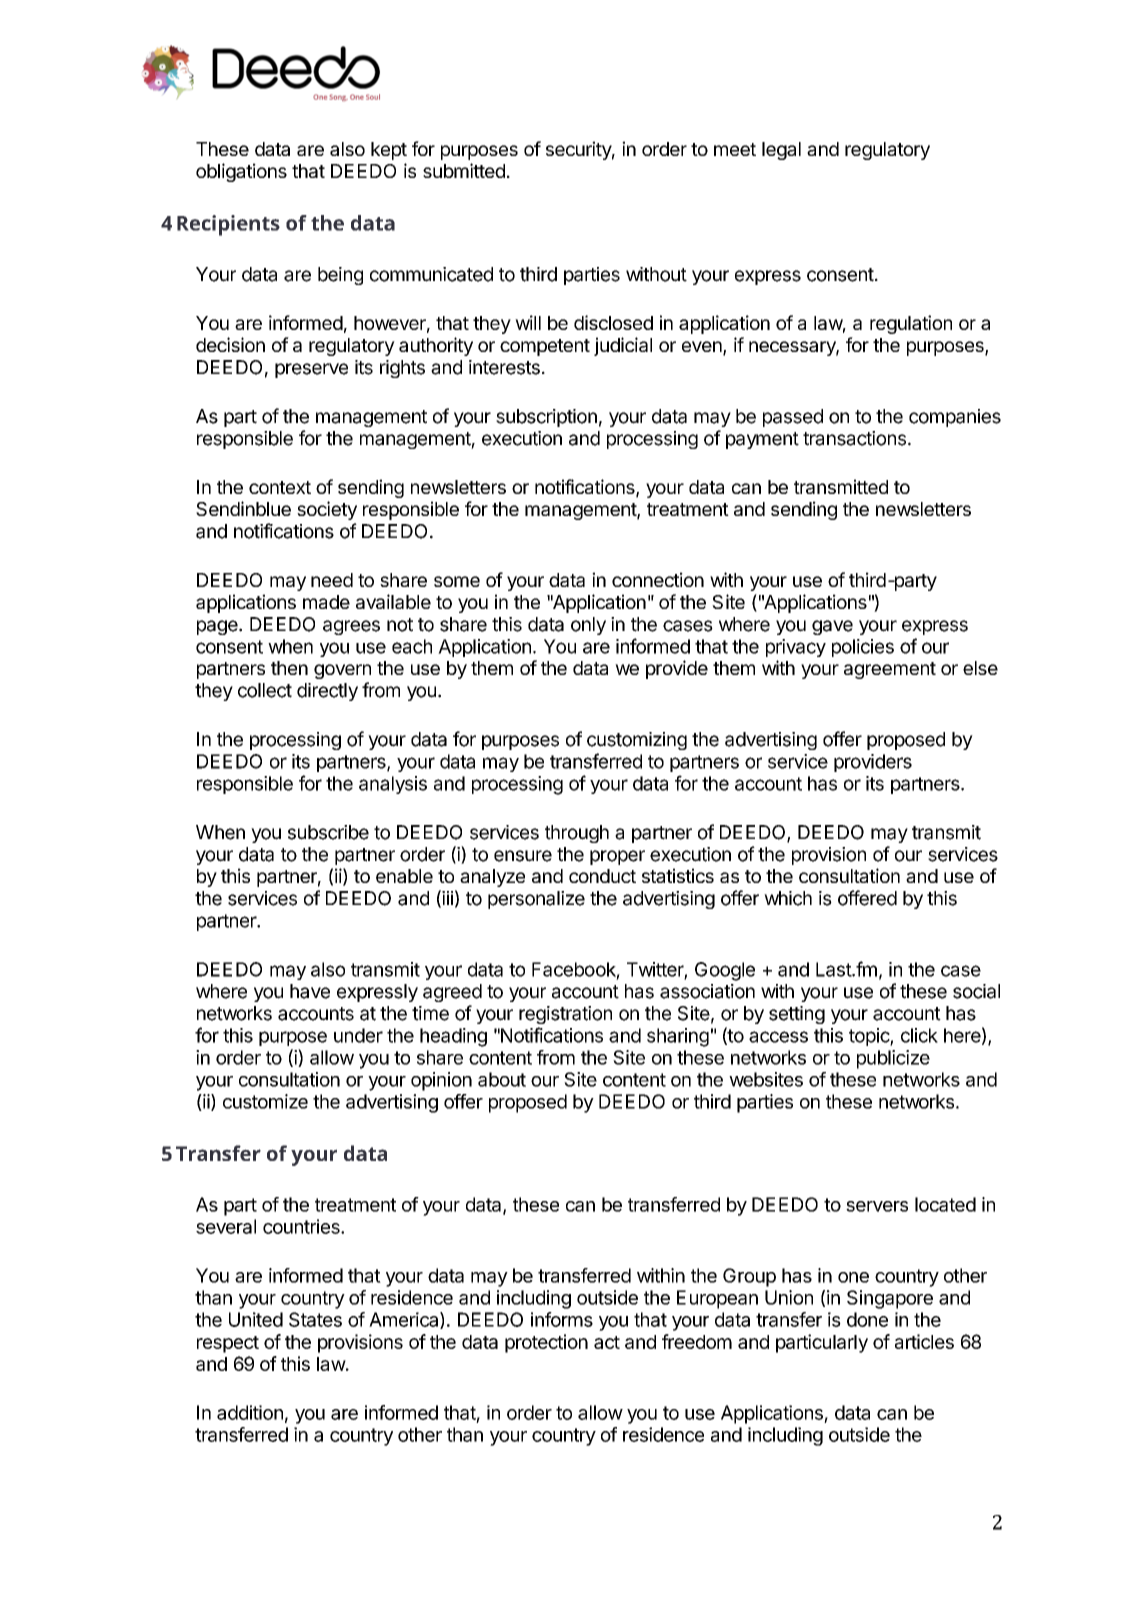 This screenshot has width=1141, height=1614. What do you see at coordinates (781, 151) in the screenshot?
I see `legal` at bounding box center [781, 151].
